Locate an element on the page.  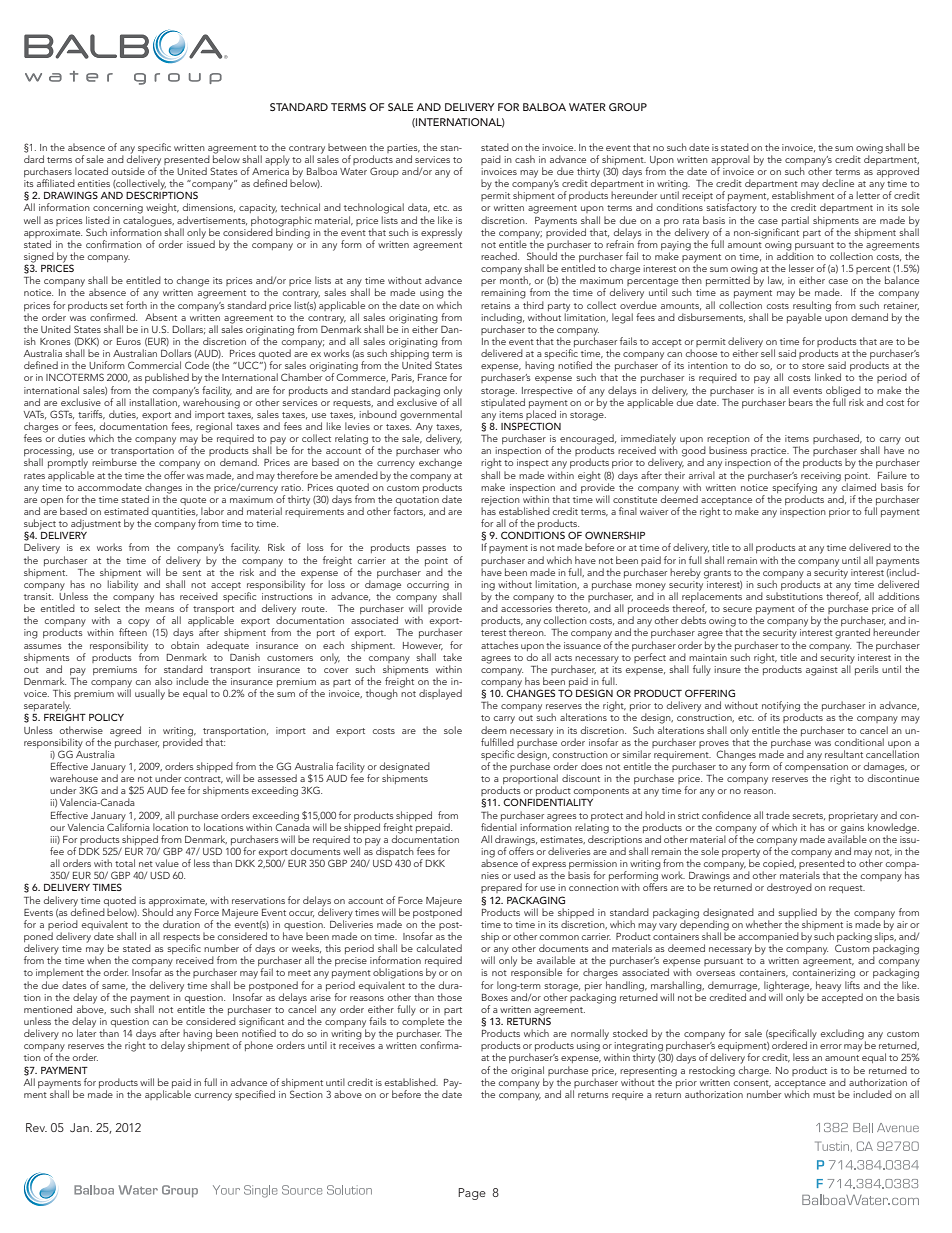
outside is located at coordinates (128, 171).
